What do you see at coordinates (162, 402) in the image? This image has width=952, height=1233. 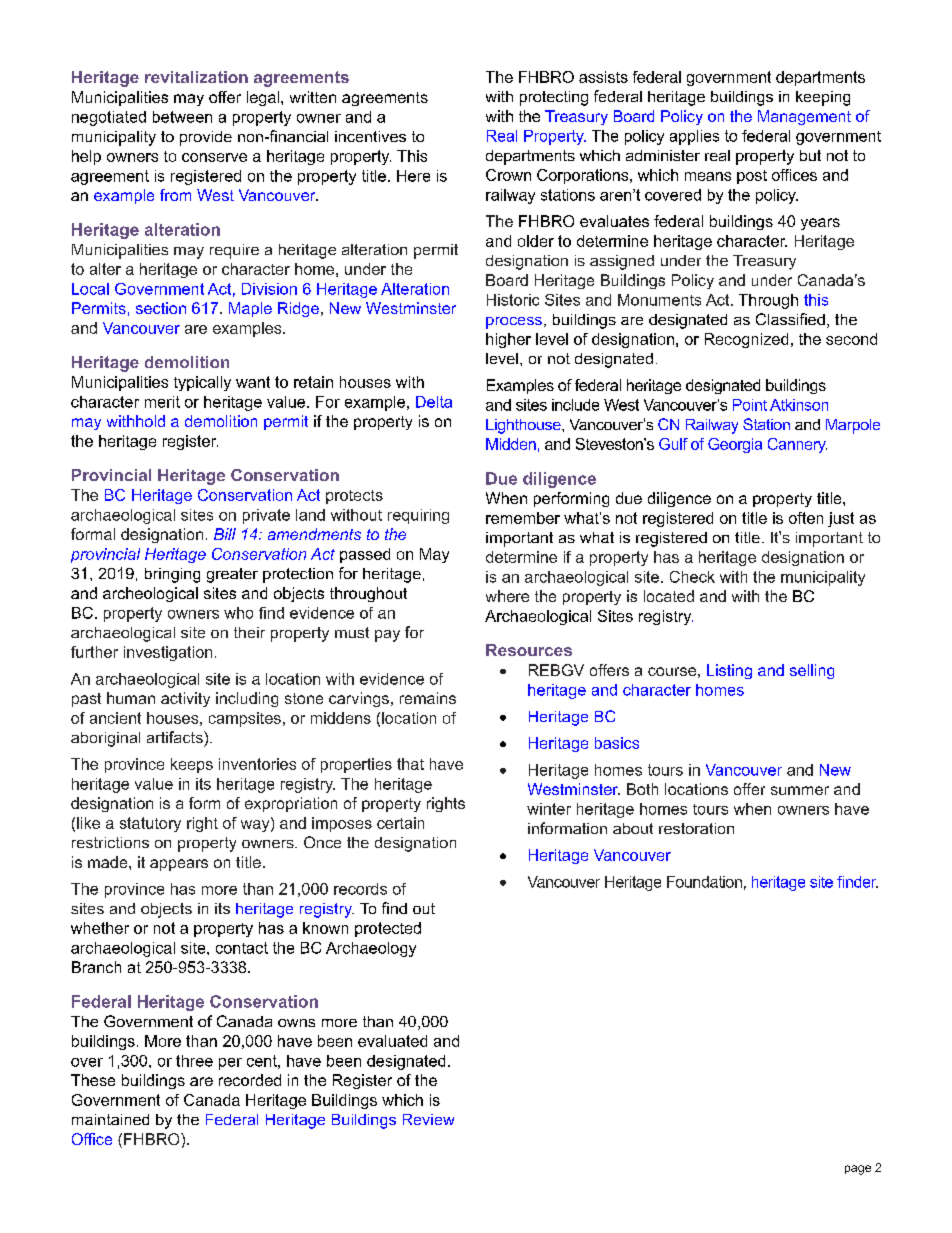 I see `merit` at bounding box center [162, 402].
